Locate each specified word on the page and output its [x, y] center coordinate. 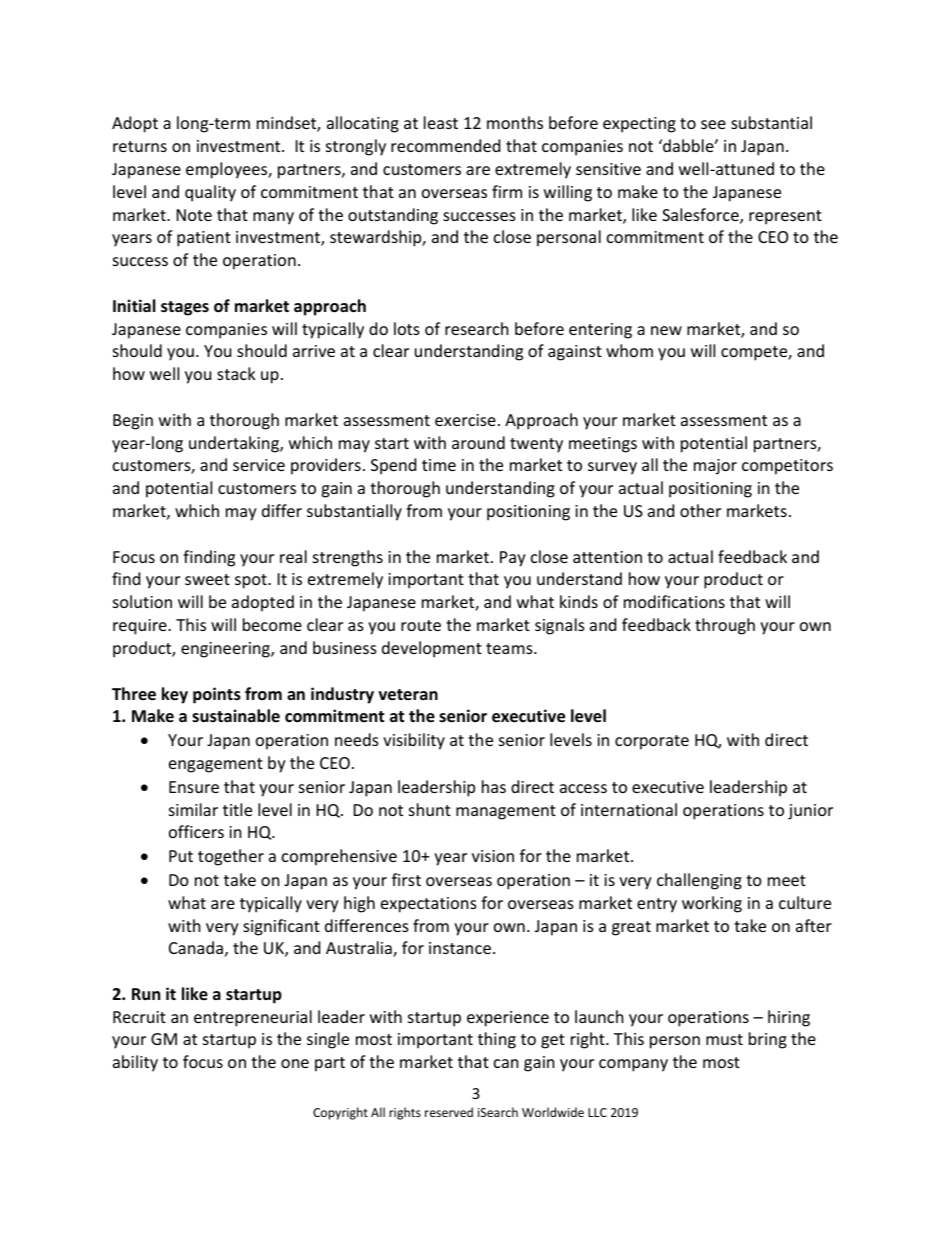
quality [210, 193]
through [725, 626]
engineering [226, 650]
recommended [445, 145]
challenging [699, 881]
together [231, 857]
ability [135, 1063]
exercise [465, 420]
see [713, 124]
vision [493, 856]
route [421, 625]
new [666, 330]
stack [236, 373]
